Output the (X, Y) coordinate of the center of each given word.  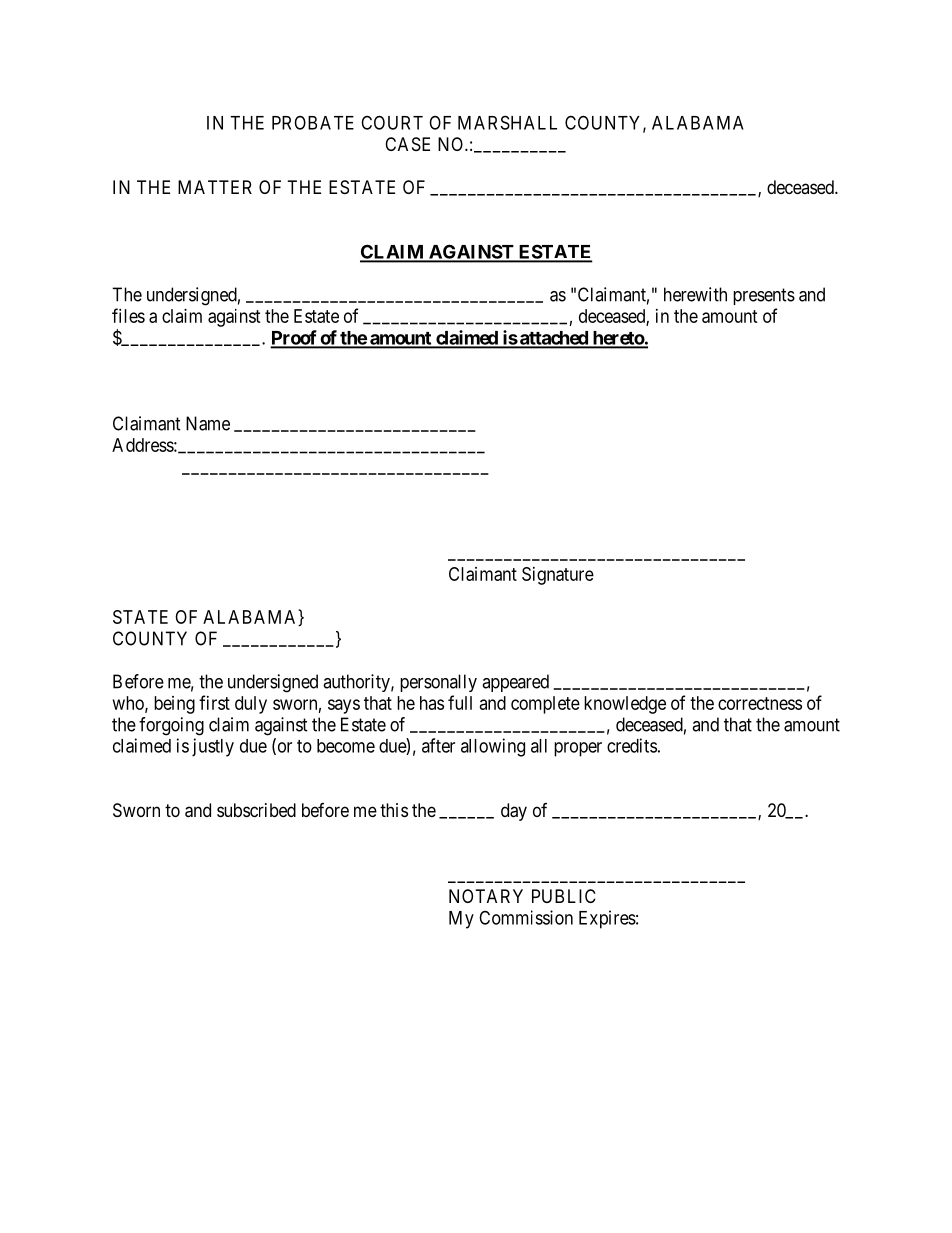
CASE (407, 144)
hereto (617, 339)
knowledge (625, 705)
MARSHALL (507, 122)
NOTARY (486, 896)
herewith (695, 294)
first (214, 702)
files (128, 315)
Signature (558, 576)
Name (208, 423)
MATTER (215, 187)
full (460, 702)
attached (554, 339)
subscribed (256, 810)
